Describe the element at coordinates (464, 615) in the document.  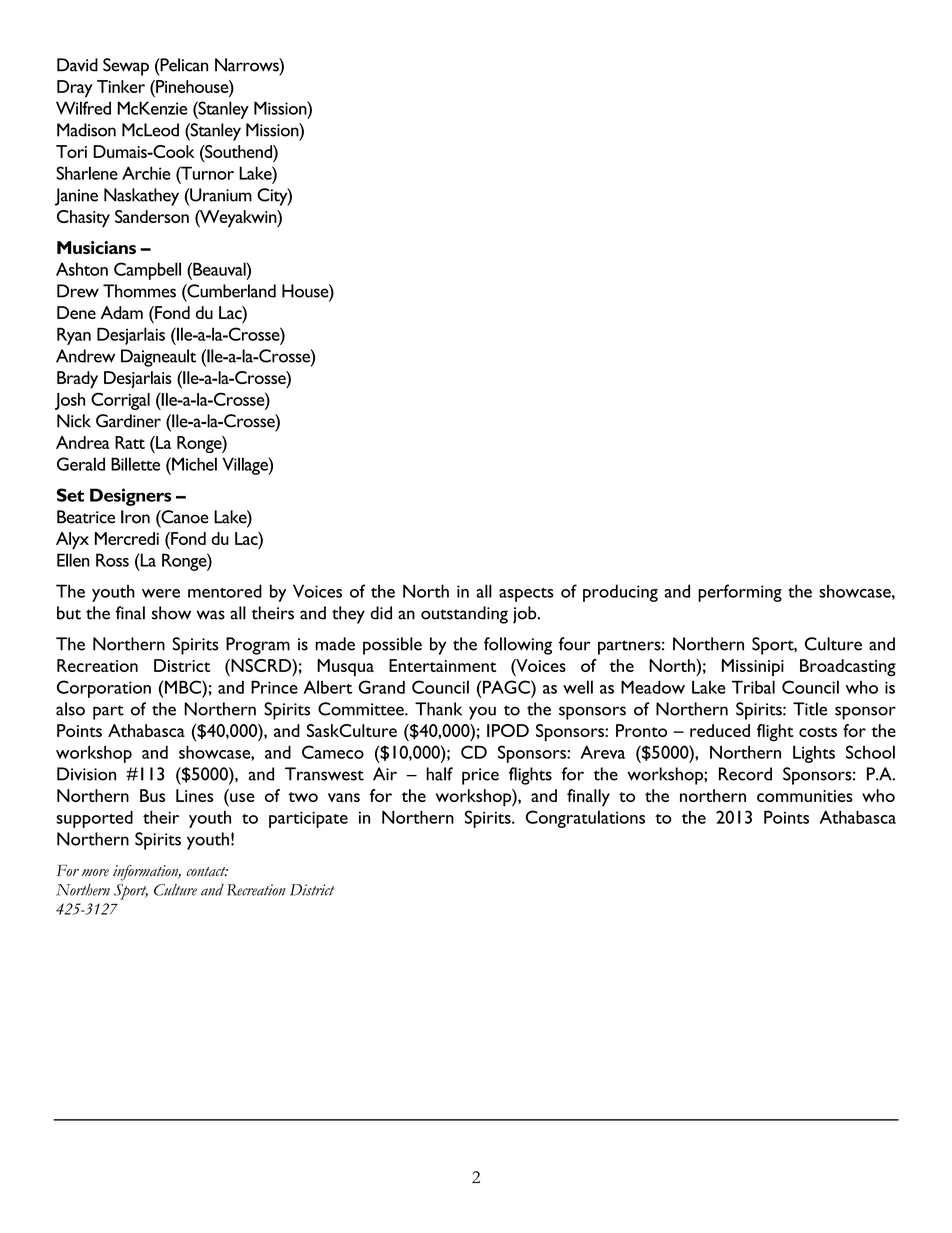
I see `outstanding` at that location.
